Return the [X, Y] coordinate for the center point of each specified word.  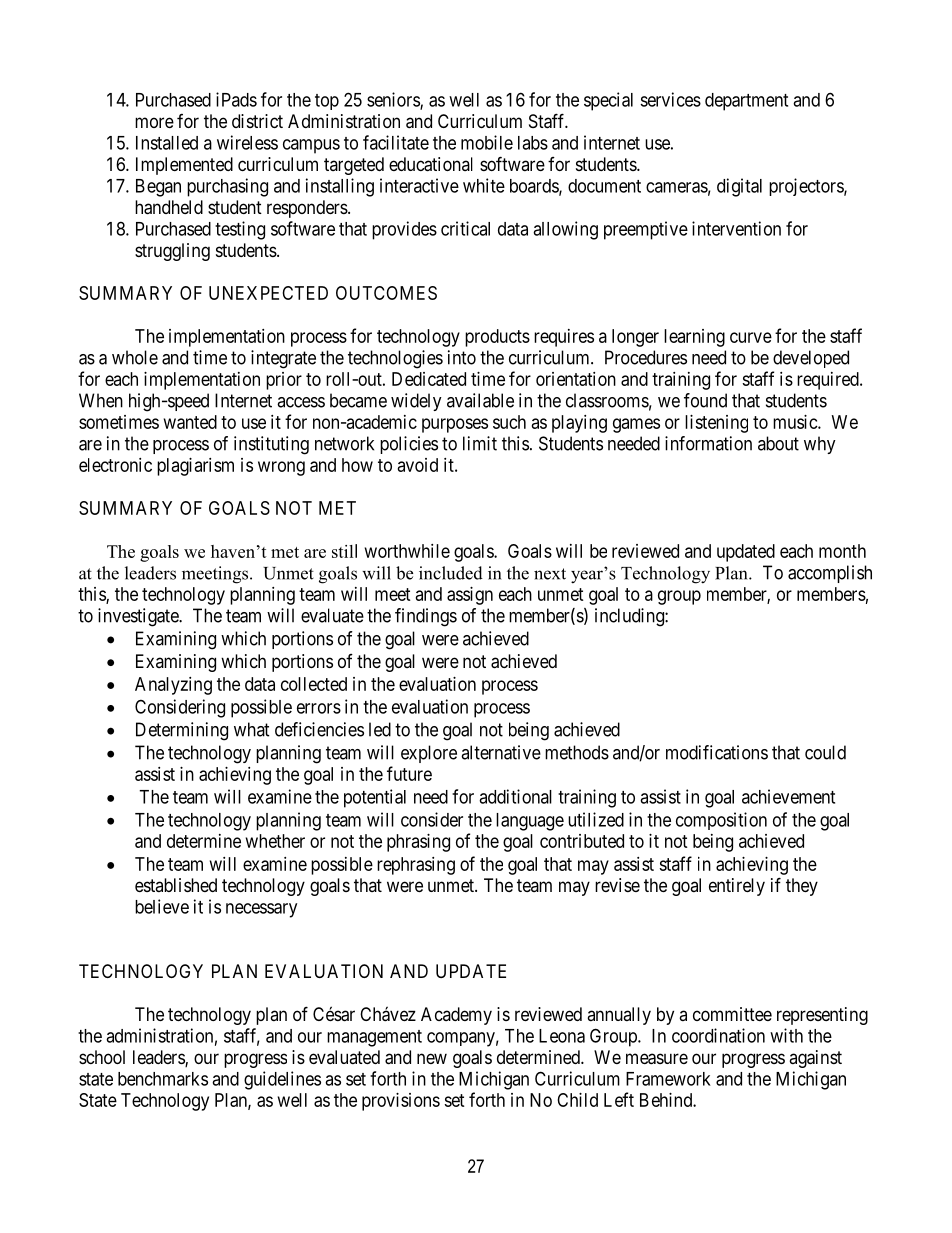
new [432, 1058]
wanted [190, 422]
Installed [167, 143]
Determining [182, 731]
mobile [487, 142]
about [778, 443]
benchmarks [163, 1079]
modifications [717, 752]
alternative [501, 752]
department [746, 102]
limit [480, 443]
